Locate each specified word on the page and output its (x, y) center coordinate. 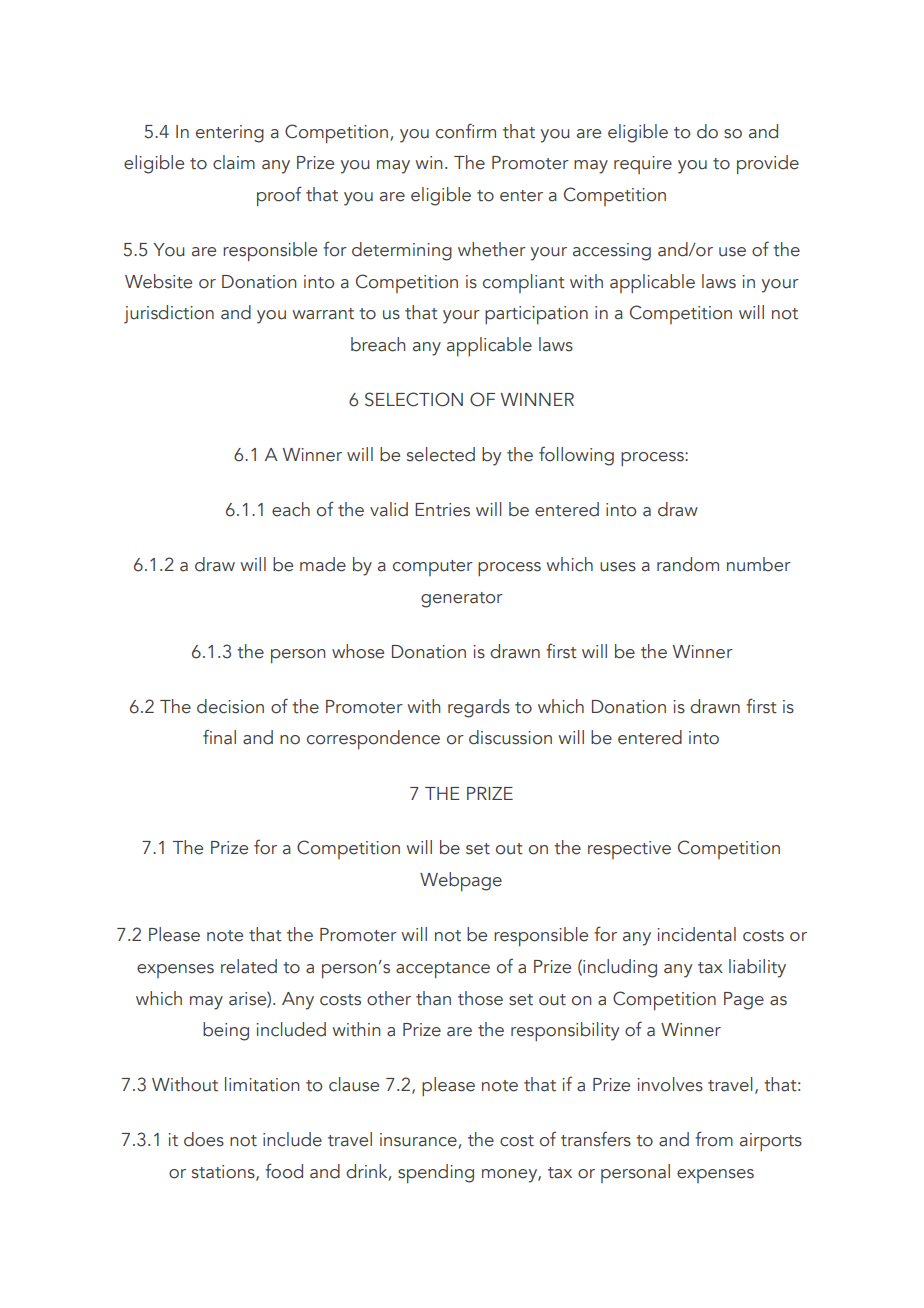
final (219, 737)
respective (629, 850)
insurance (419, 1141)
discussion (510, 737)
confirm (466, 131)
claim (234, 162)
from (714, 1139)
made (323, 564)
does (204, 1139)
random (688, 564)
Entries (442, 510)
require (643, 165)
